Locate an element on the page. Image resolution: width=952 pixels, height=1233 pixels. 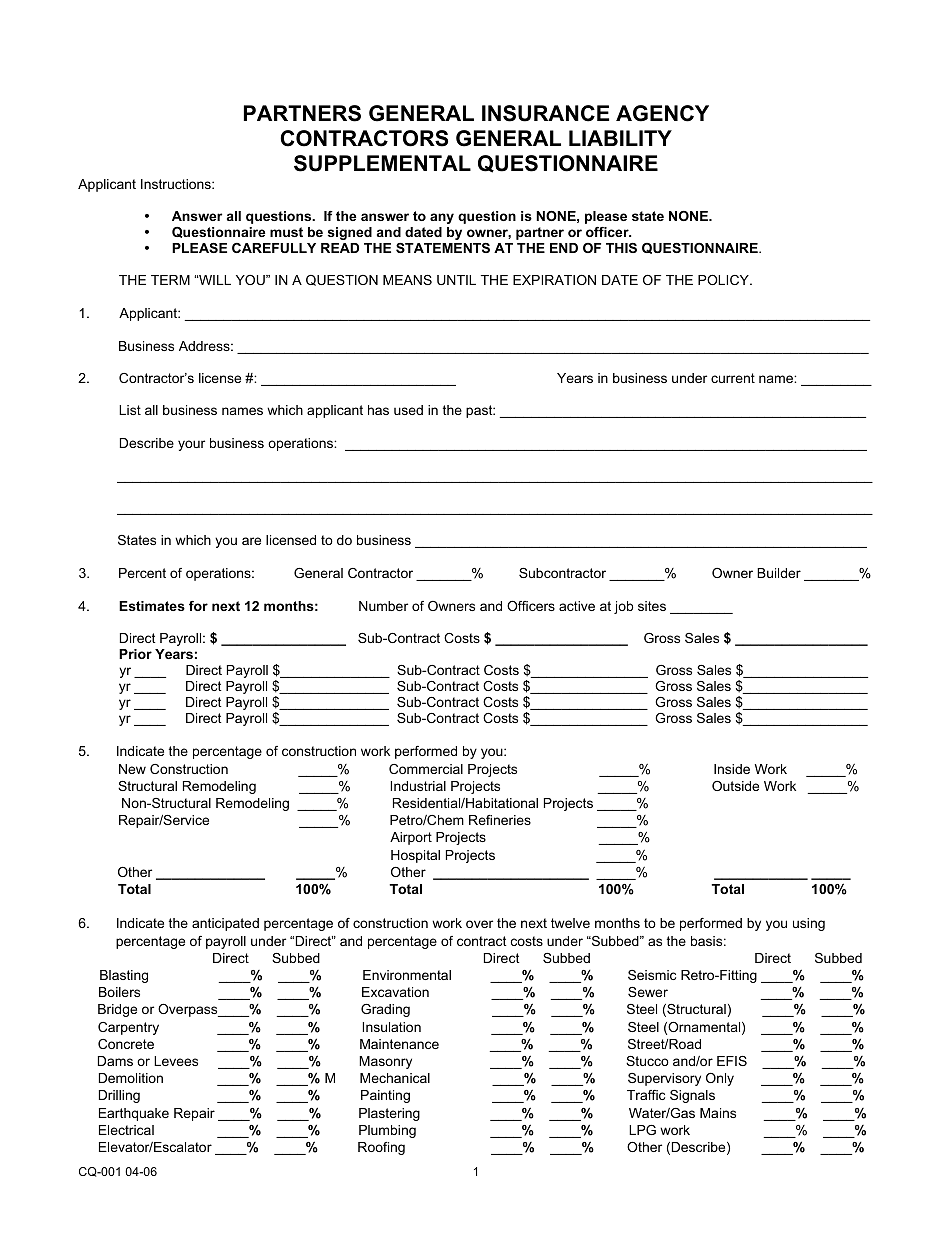
must is located at coordinates (286, 232).
